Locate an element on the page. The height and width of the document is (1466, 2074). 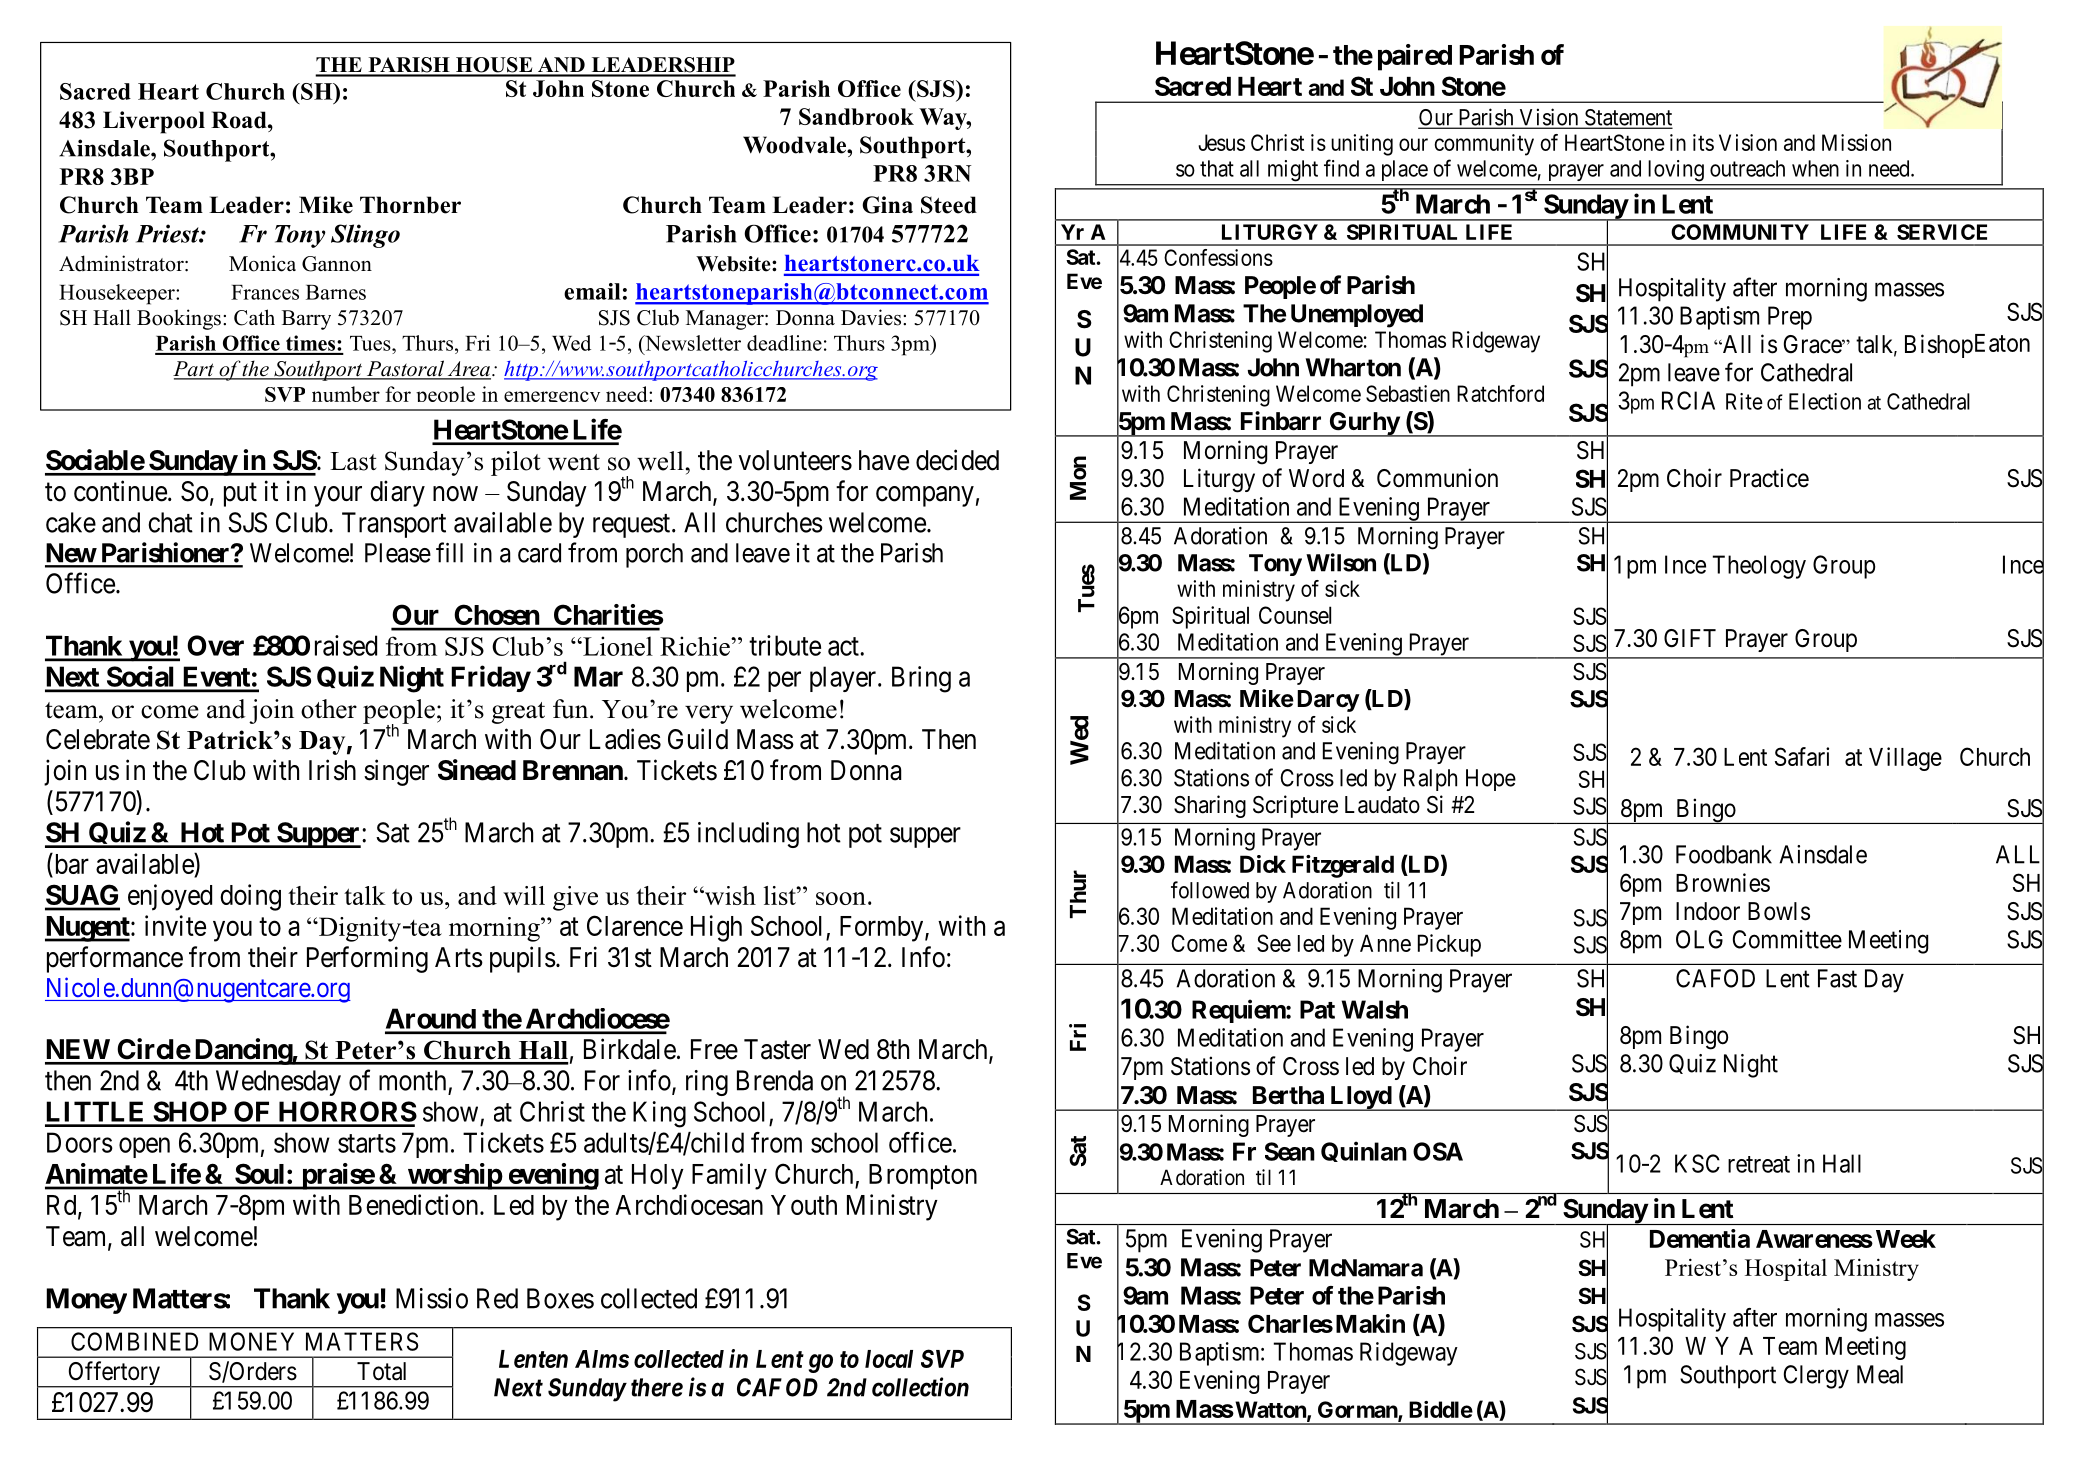
Jesus is located at coordinates (1221, 142).
